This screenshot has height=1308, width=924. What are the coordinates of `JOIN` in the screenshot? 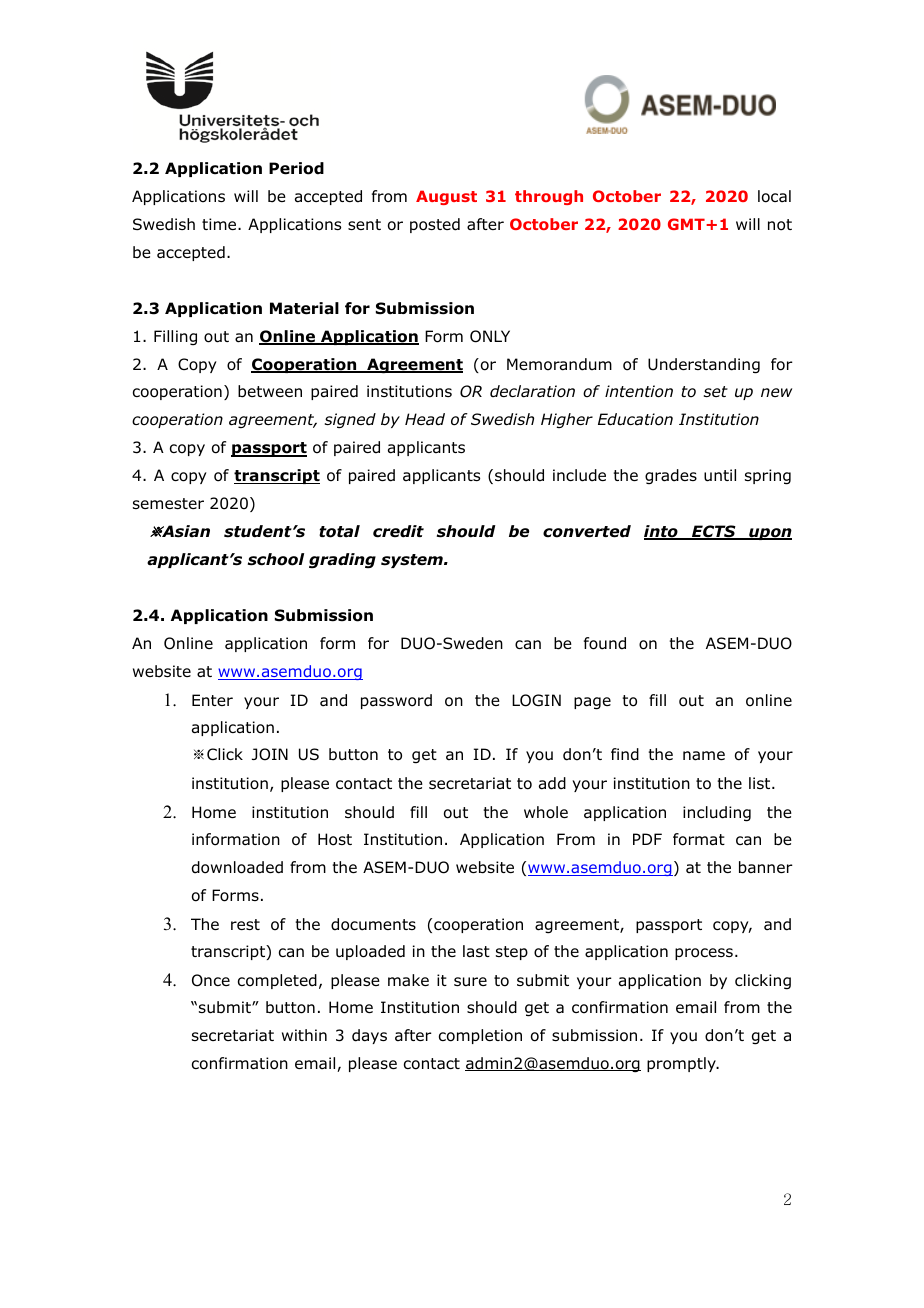 It's located at (270, 754).
